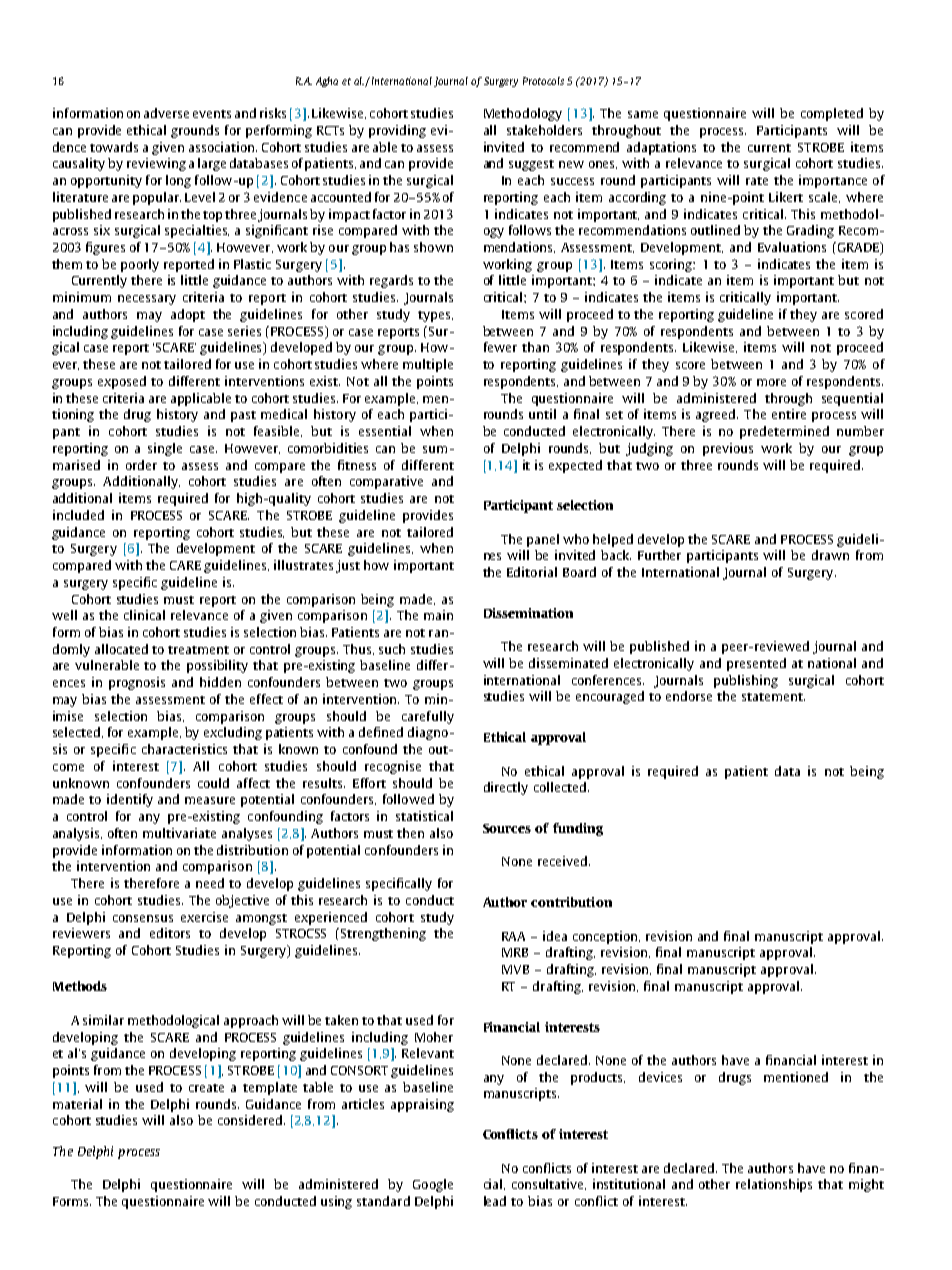 This page has width=952, height=1270. What do you see at coordinates (774, 1185) in the page?
I see `relationships` at bounding box center [774, 1185].
